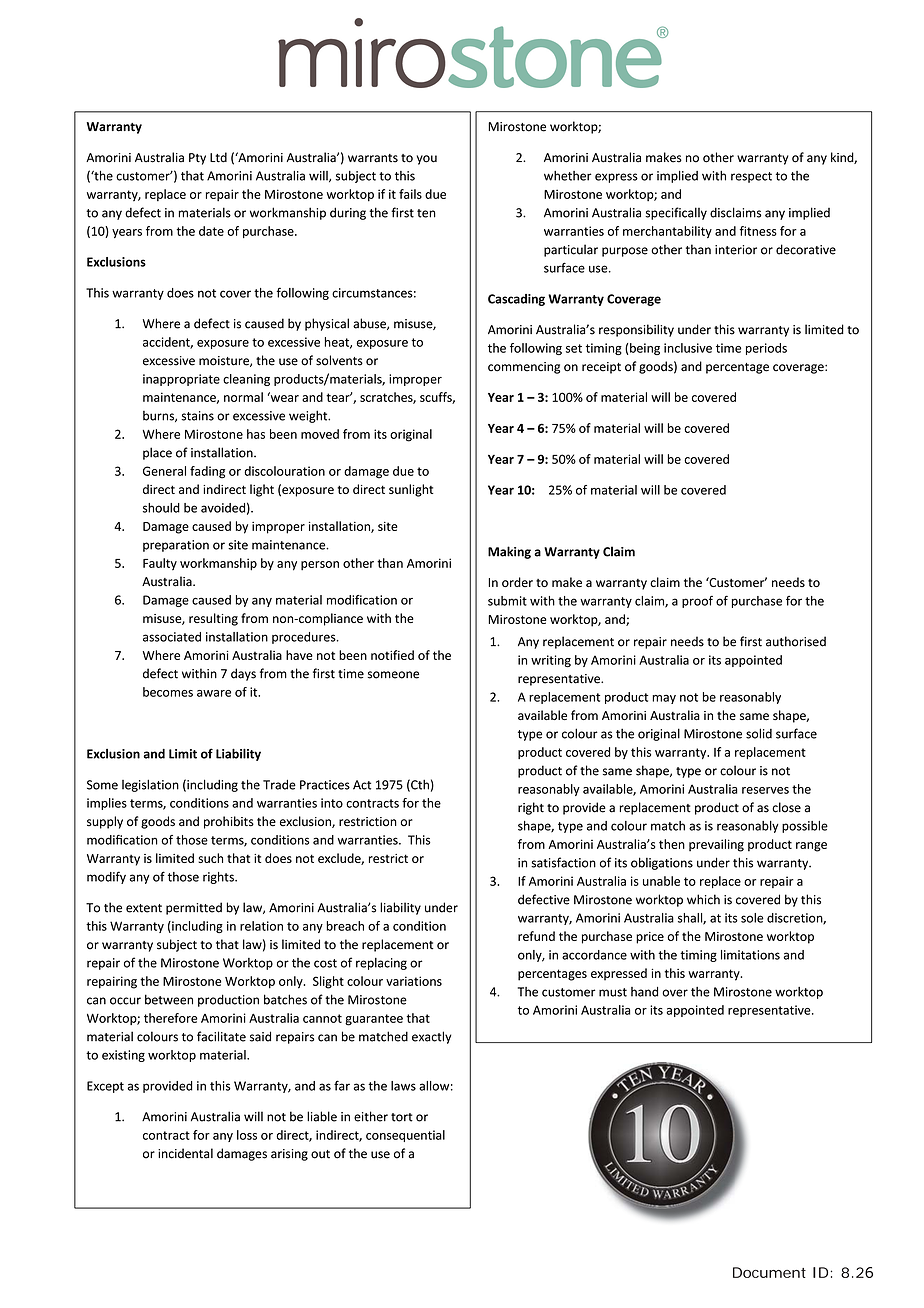 This screenshot has width=924, height=1308. What do you see at coordinates (168, 692) in the screenshot?
I see `becomes` at bounding box center [168, 692].
